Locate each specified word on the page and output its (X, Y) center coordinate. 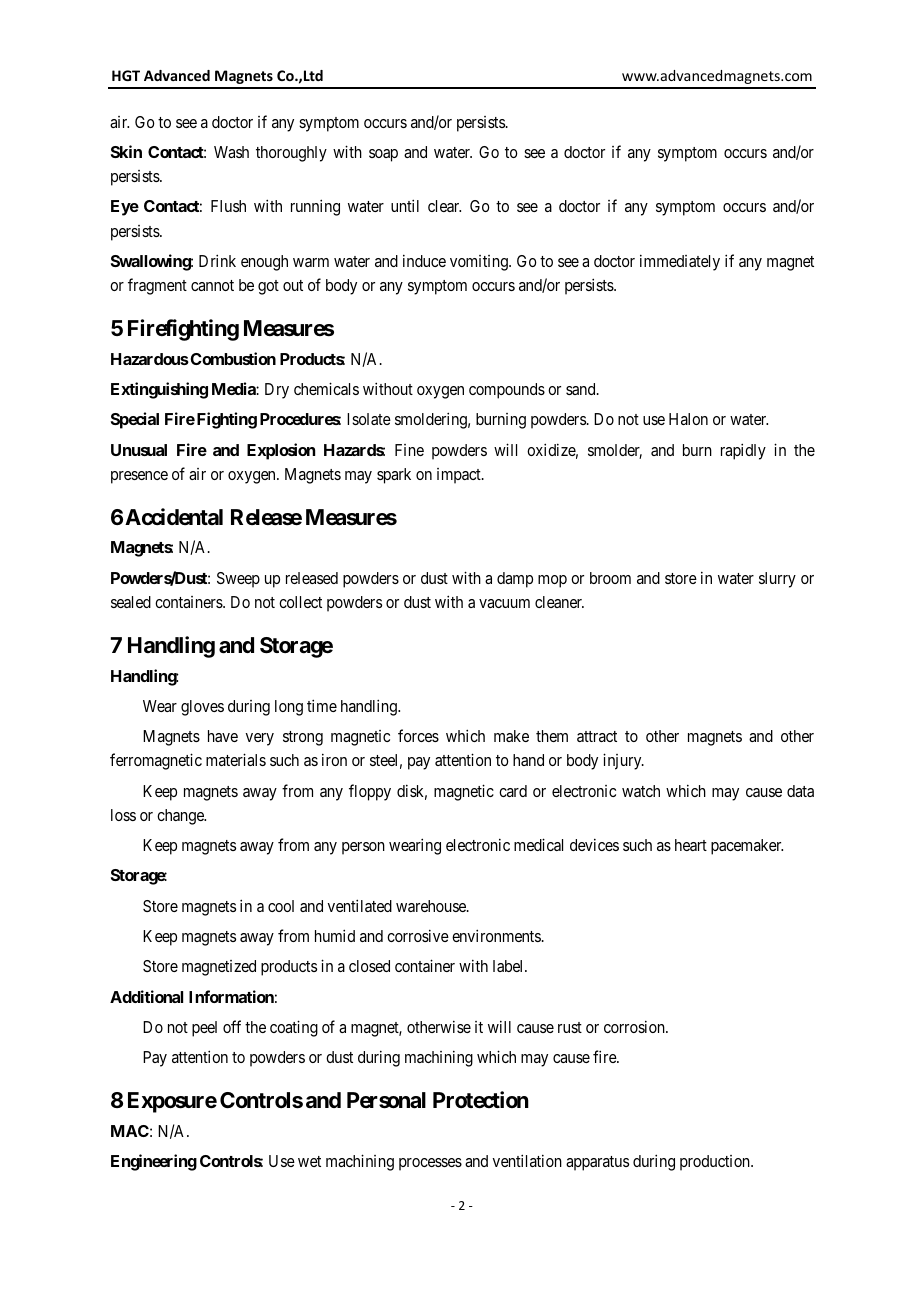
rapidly (743, 451)
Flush (228, 206)
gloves (202, 708)
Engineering (154, 1162)
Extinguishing (159, 390)
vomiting (480, 263)
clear (444, 206)
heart (691, 845)
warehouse (432, 906)
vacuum (504, 603)
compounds (507, 391)
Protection (481, 1100)
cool (281, 906)
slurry (777, 580)
